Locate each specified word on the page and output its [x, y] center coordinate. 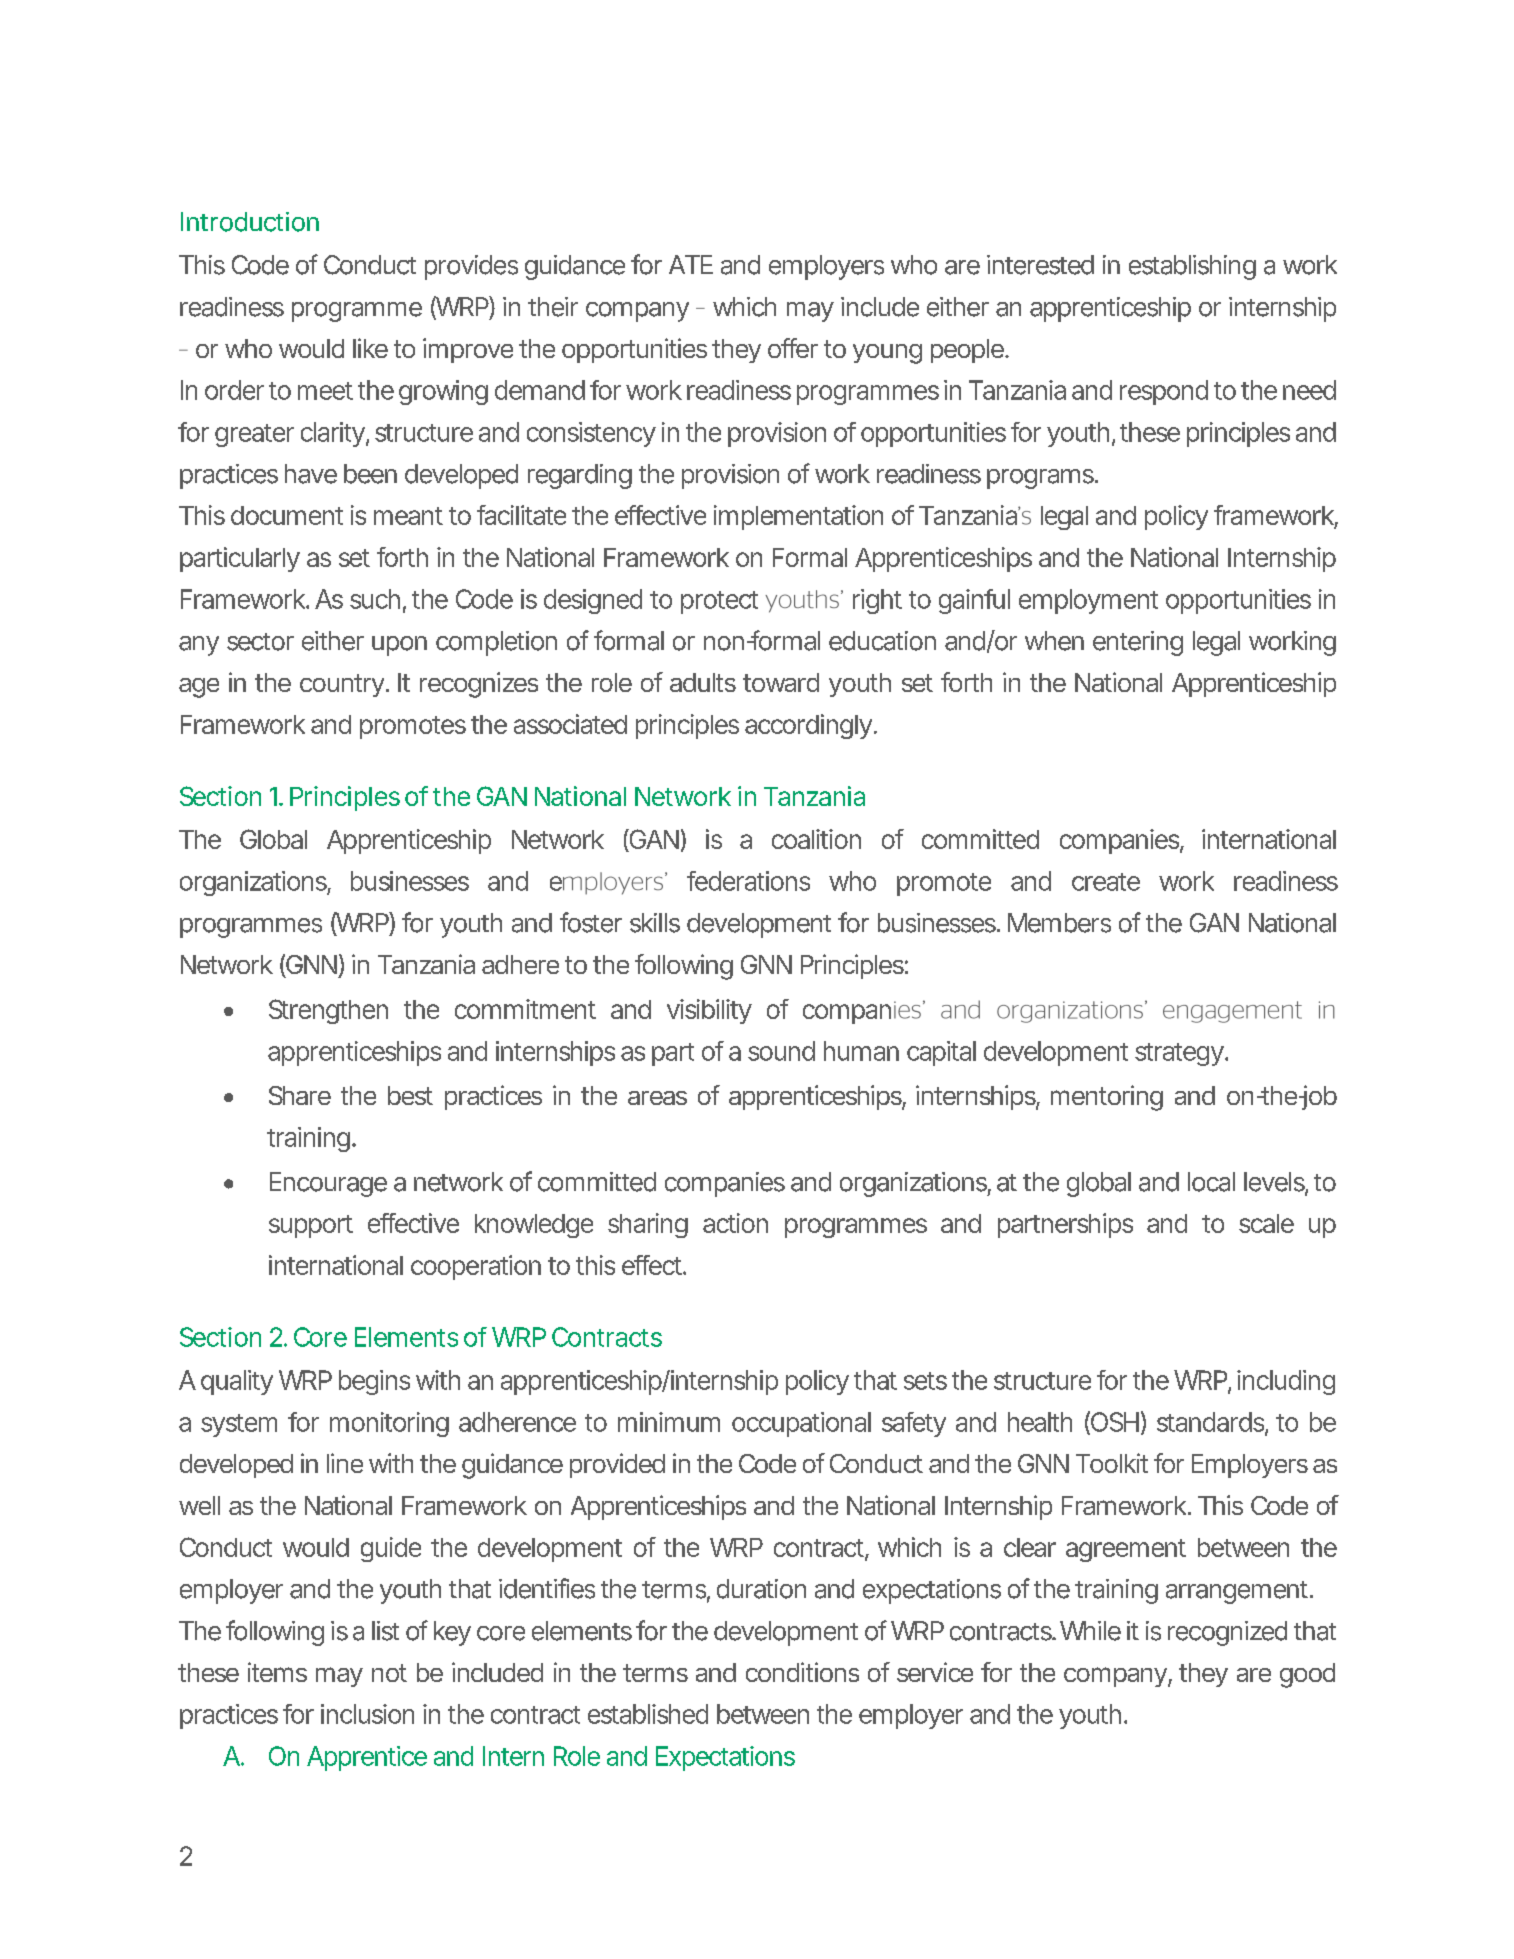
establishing [1192, 267]
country [343, 685]
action [735, 1223]
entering [1138, 643]
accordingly [808, 726]
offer [793, 348]
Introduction [250, 222]
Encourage [328, 1184]
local [1211, 1182]
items [277, 1672]
